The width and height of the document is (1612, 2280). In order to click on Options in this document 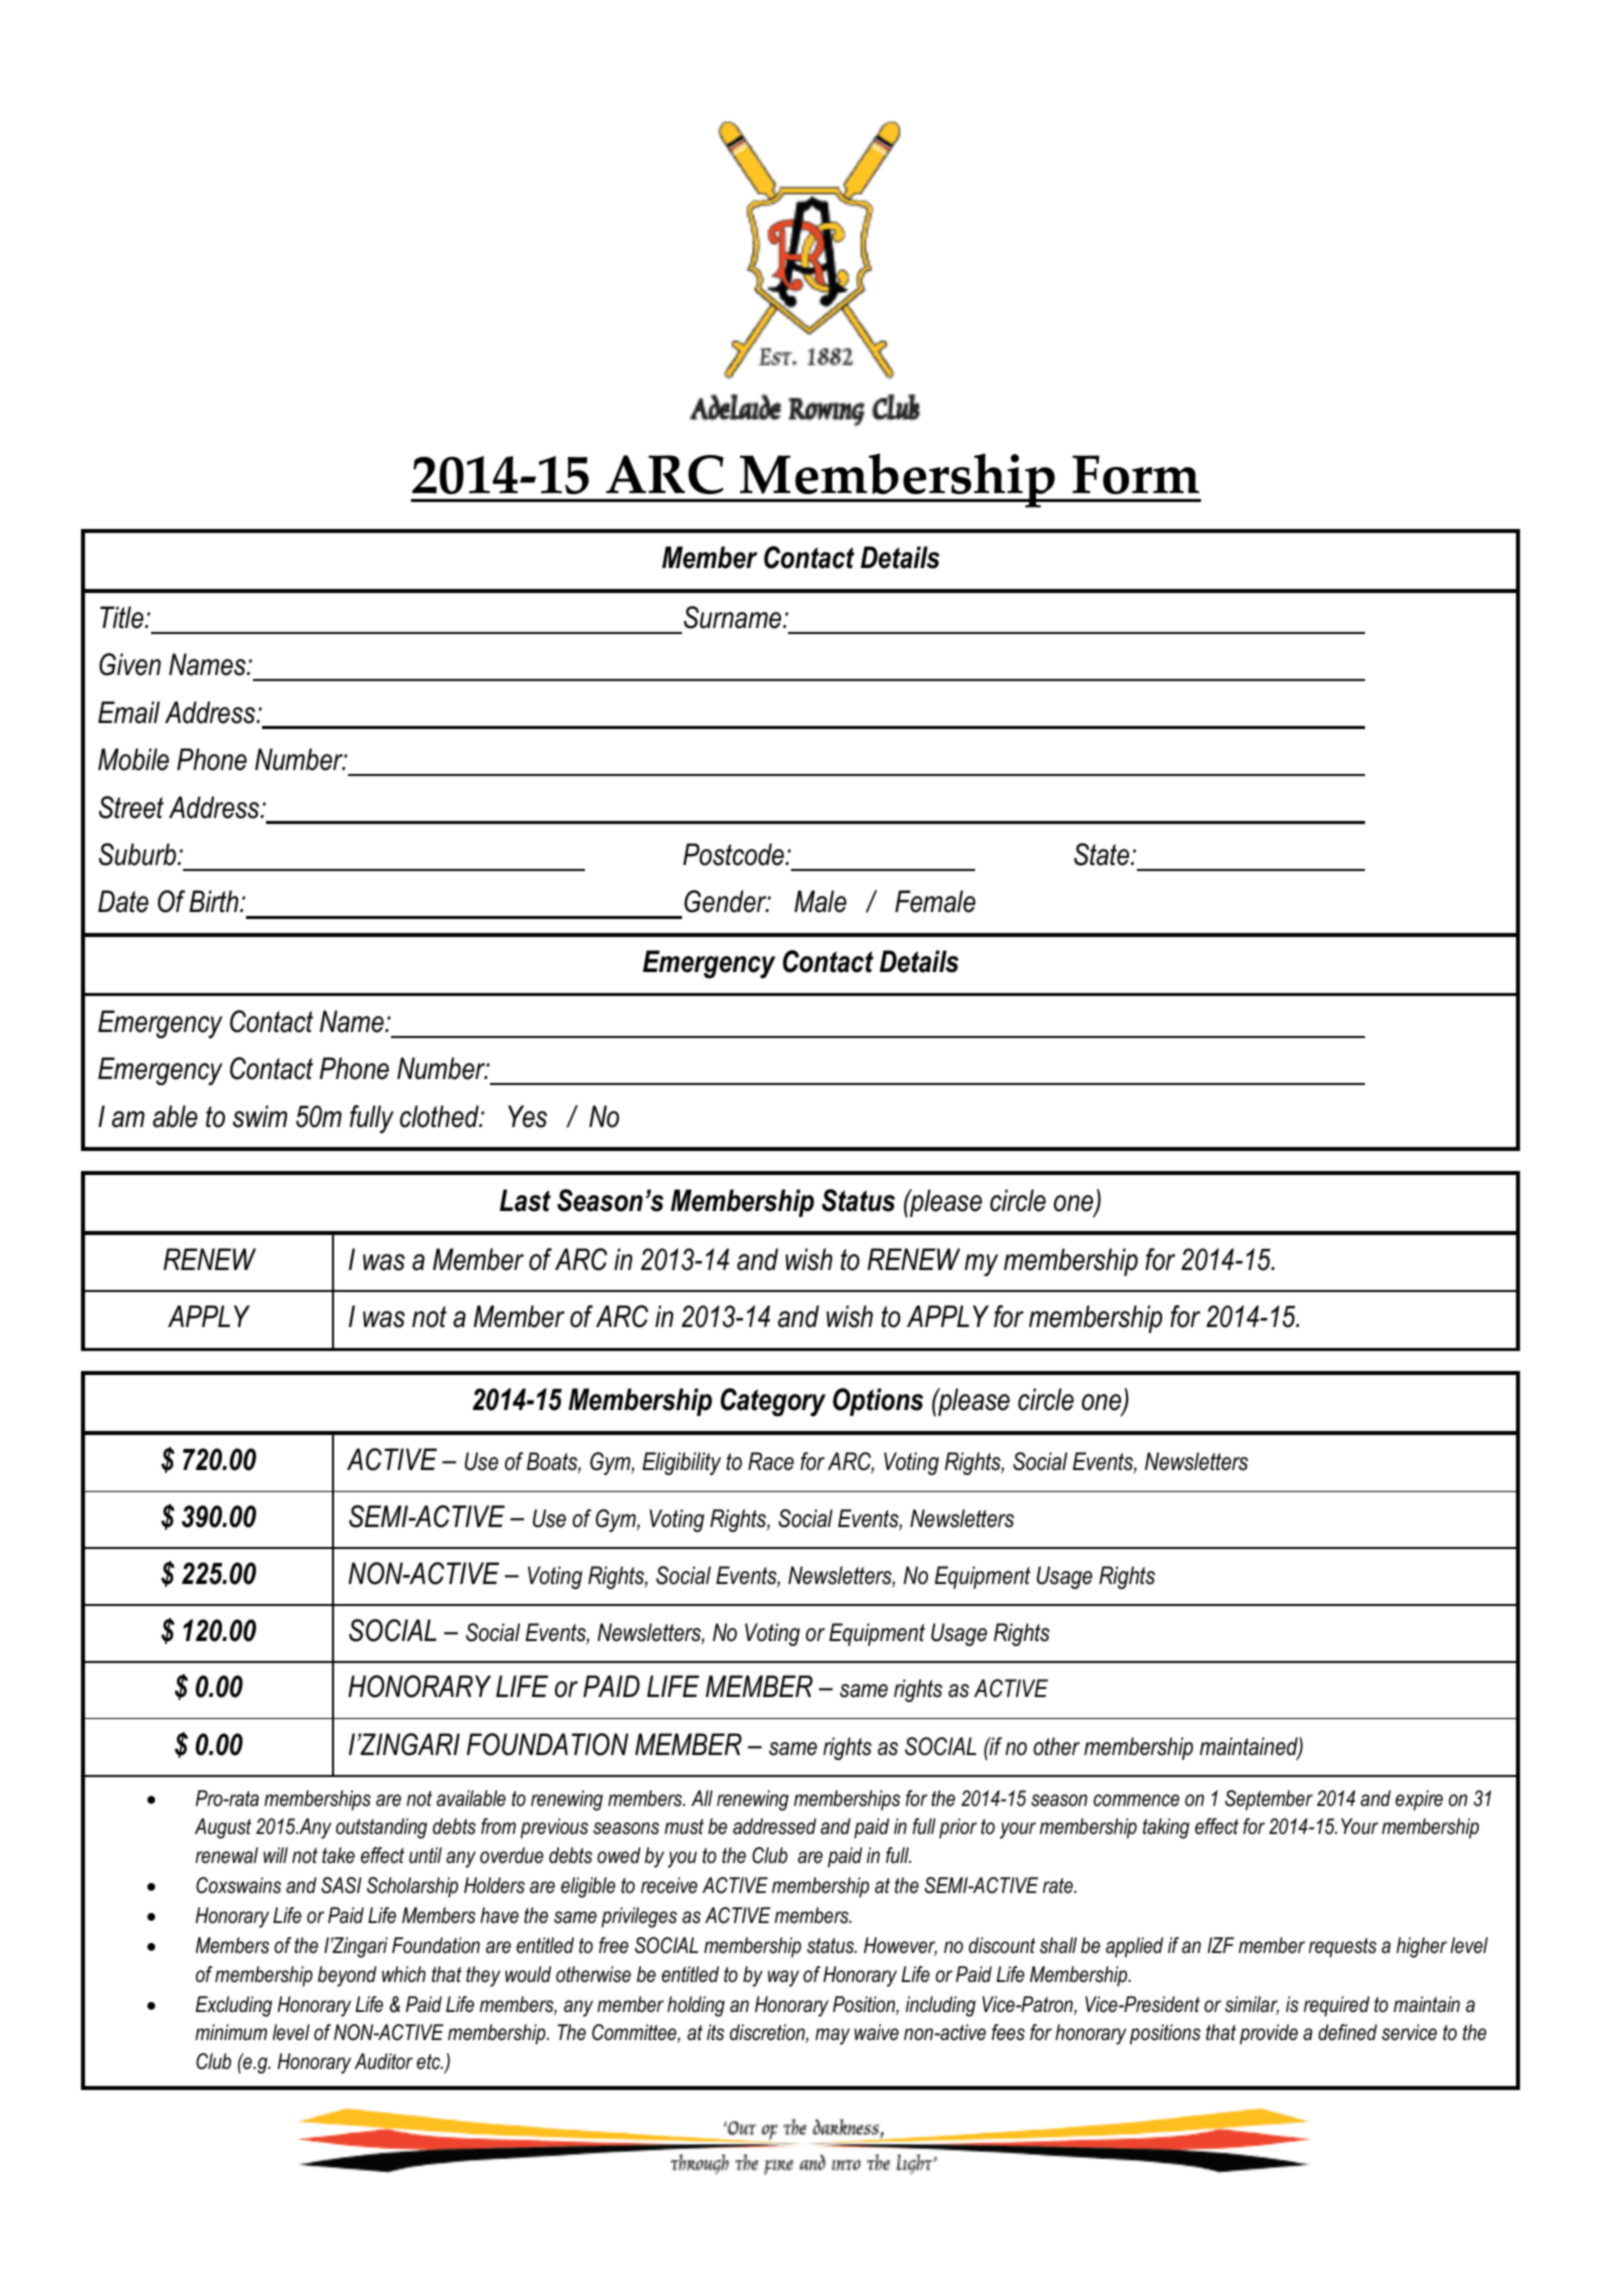, I will do `click(878, 1402)`.
